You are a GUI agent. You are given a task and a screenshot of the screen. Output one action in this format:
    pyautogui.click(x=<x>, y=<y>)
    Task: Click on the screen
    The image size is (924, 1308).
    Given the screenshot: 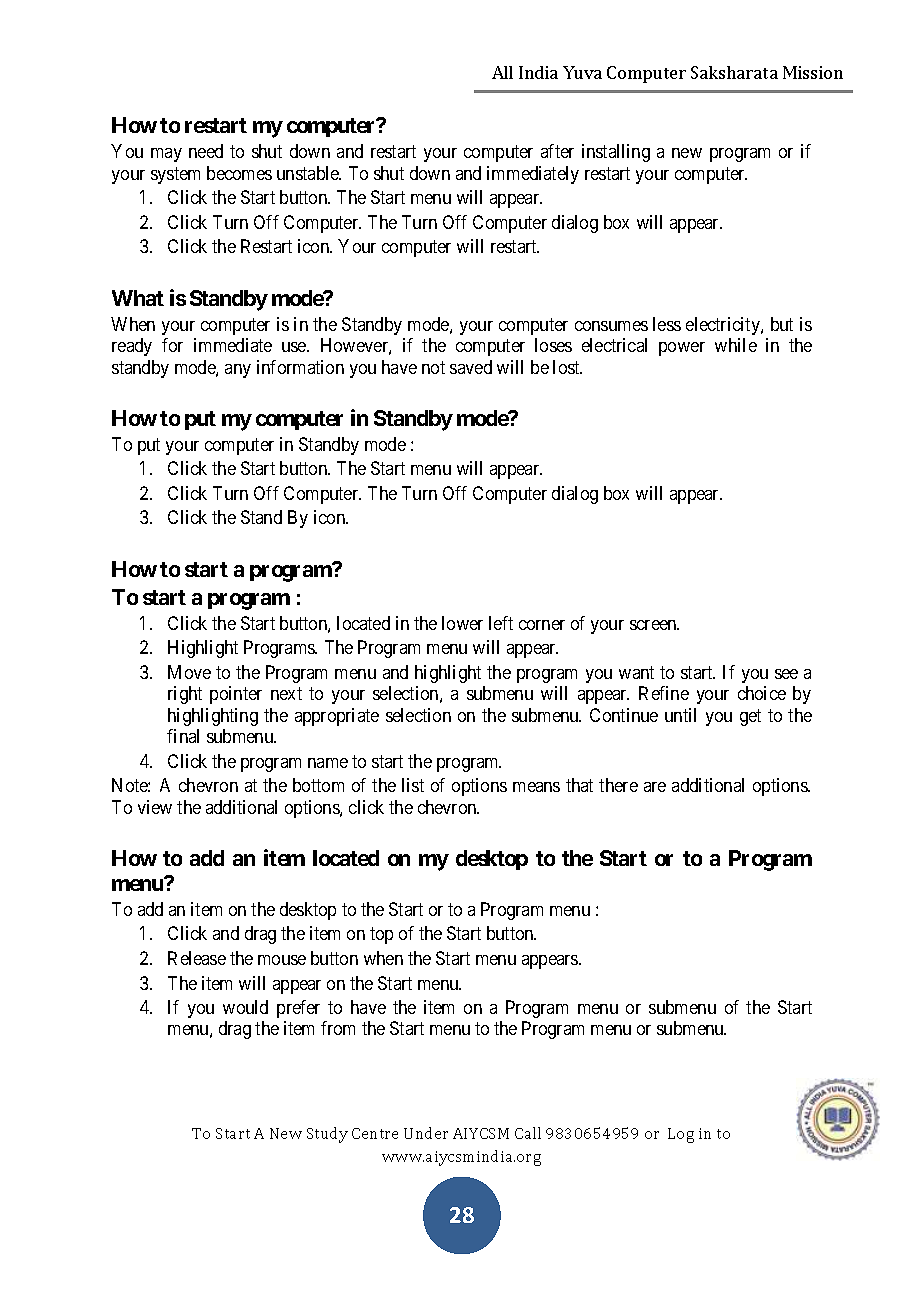 What is the action you would take?
    pyautogui.click(x=654, y=625)
